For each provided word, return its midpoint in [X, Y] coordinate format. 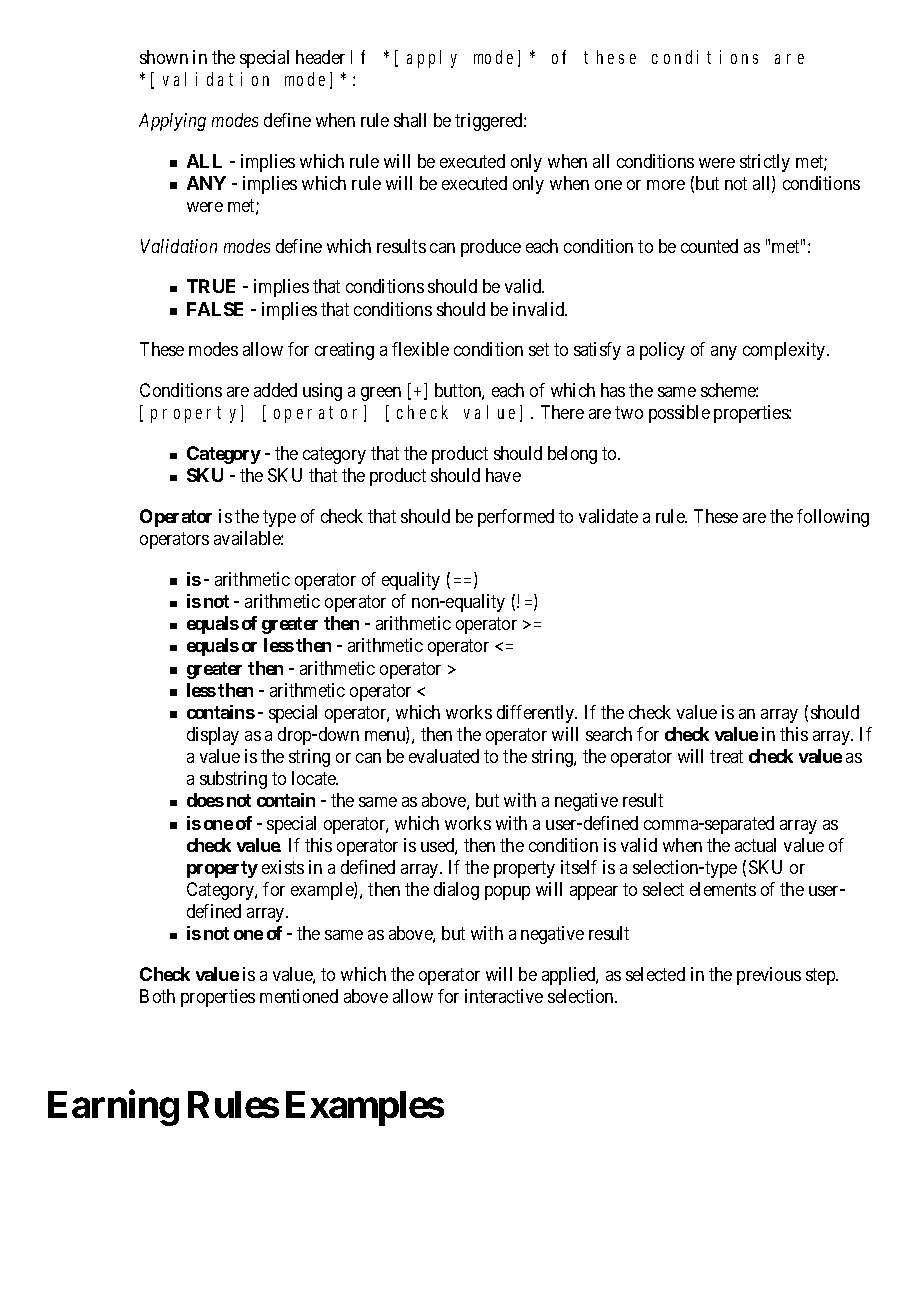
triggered [490, 122]
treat [726, 756]
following [833, 518]
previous [769, 976]
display [213, 736]
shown [164, 57]
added [275, 390]
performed [516, 518]
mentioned [299, 996]
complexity [785, 351]
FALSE [215, 309]
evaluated [444, 756]
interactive [504, 996]
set [539, 350]
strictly [765, 163]
